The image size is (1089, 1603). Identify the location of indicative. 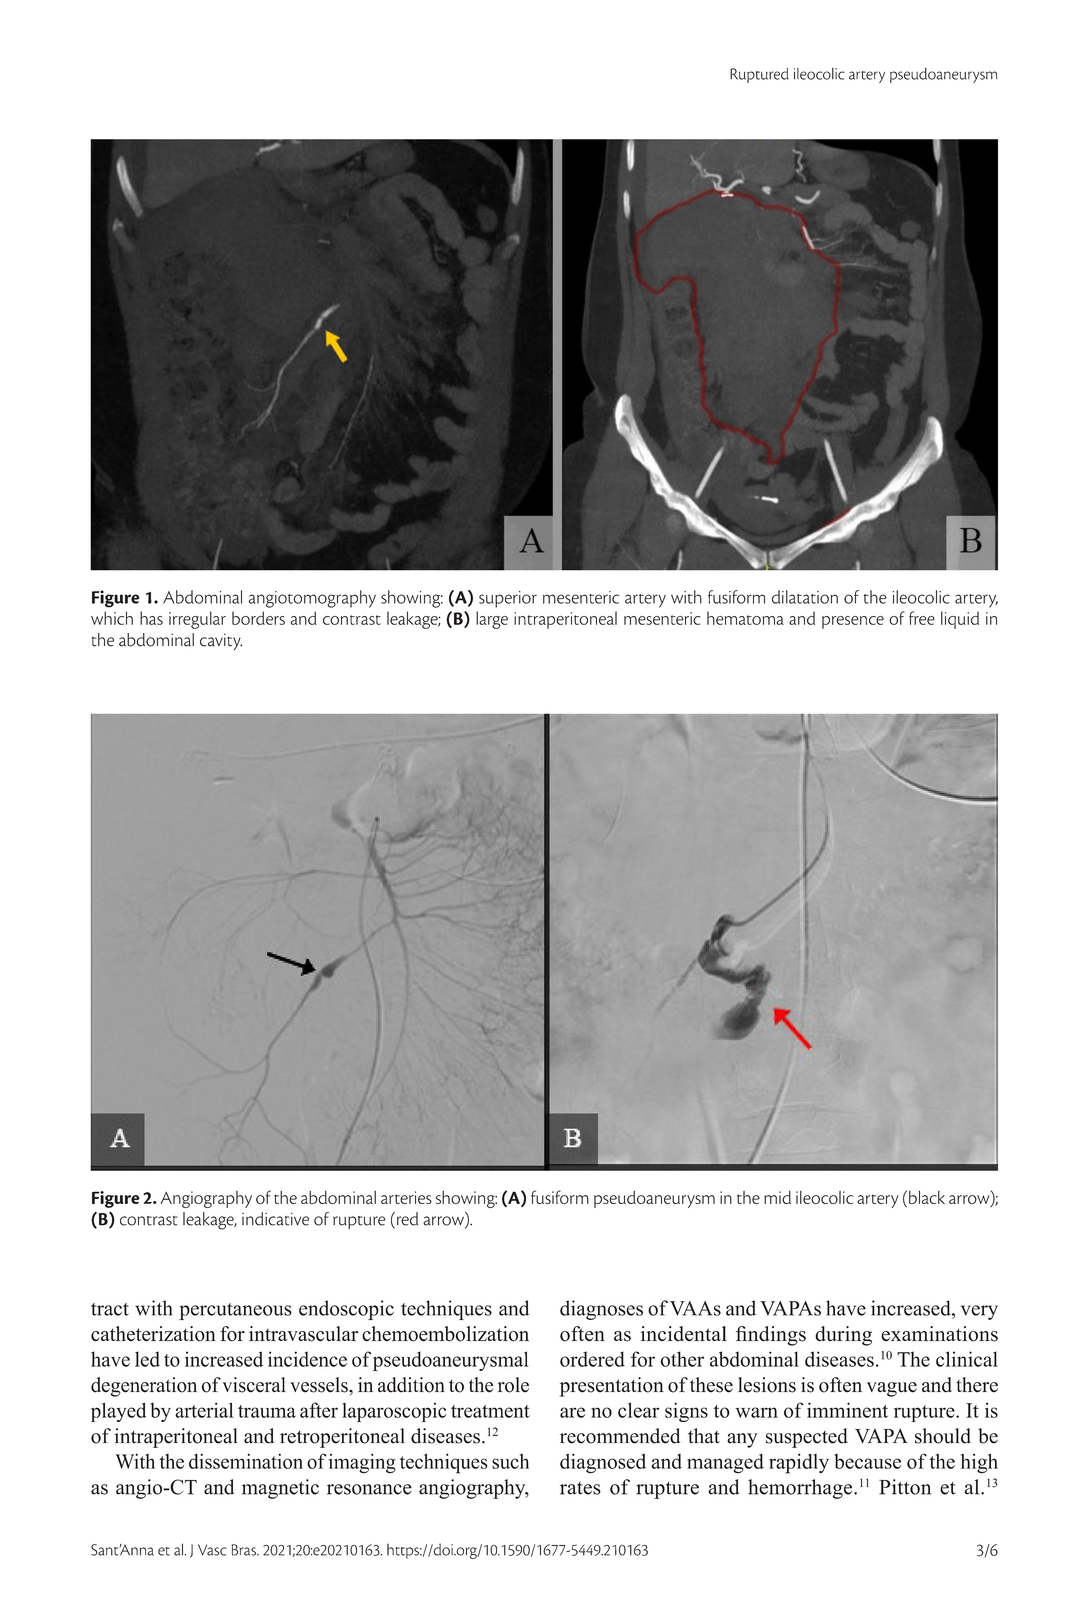
(275, 1219).
